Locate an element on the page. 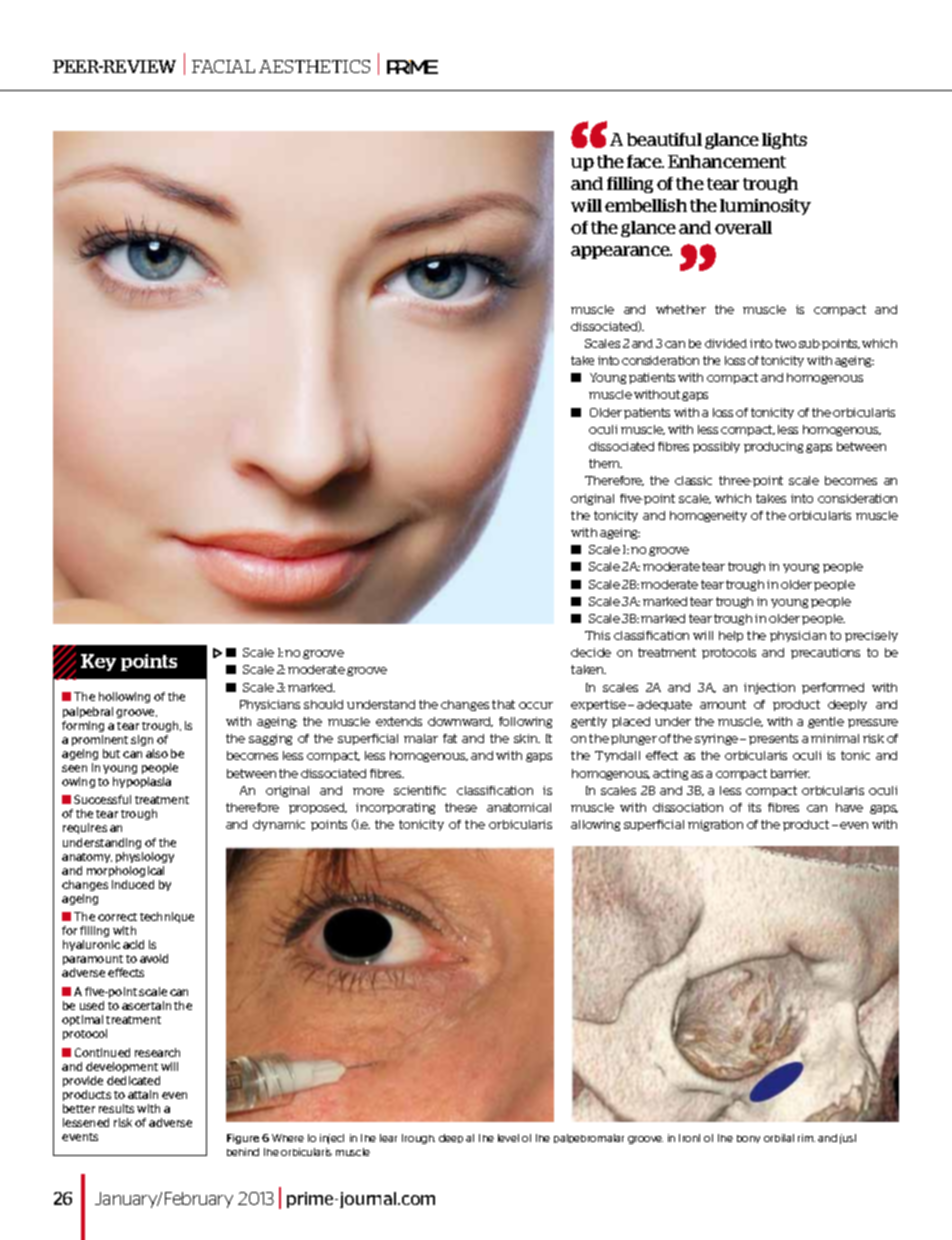 The width and height of the document is (952, 1240). hypoplasia is located at coordinates (142, 782).
